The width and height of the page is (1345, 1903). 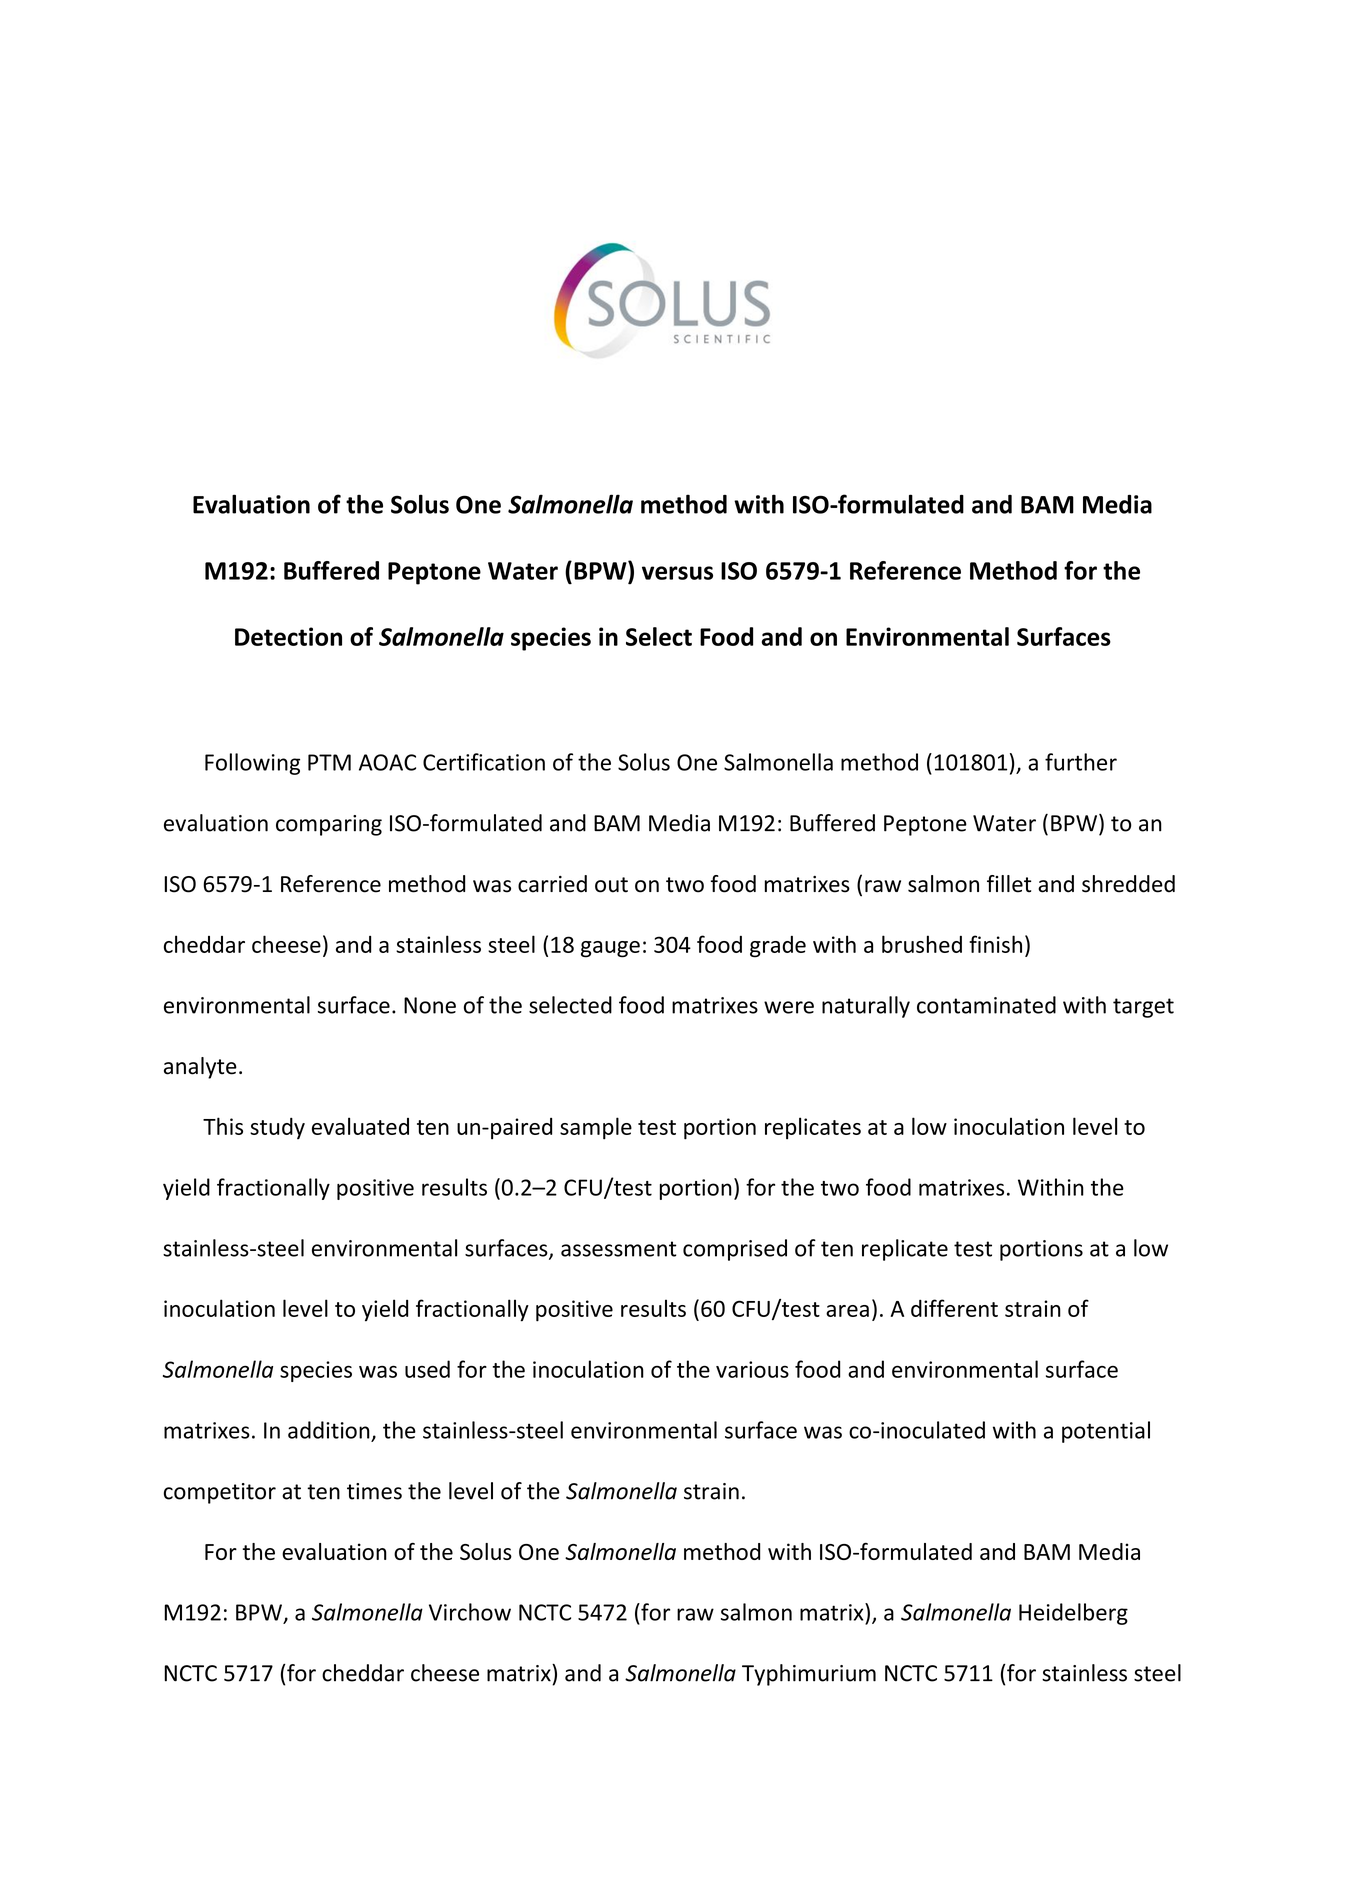 I want to click on assessment, so click(x=619, y=1249).
